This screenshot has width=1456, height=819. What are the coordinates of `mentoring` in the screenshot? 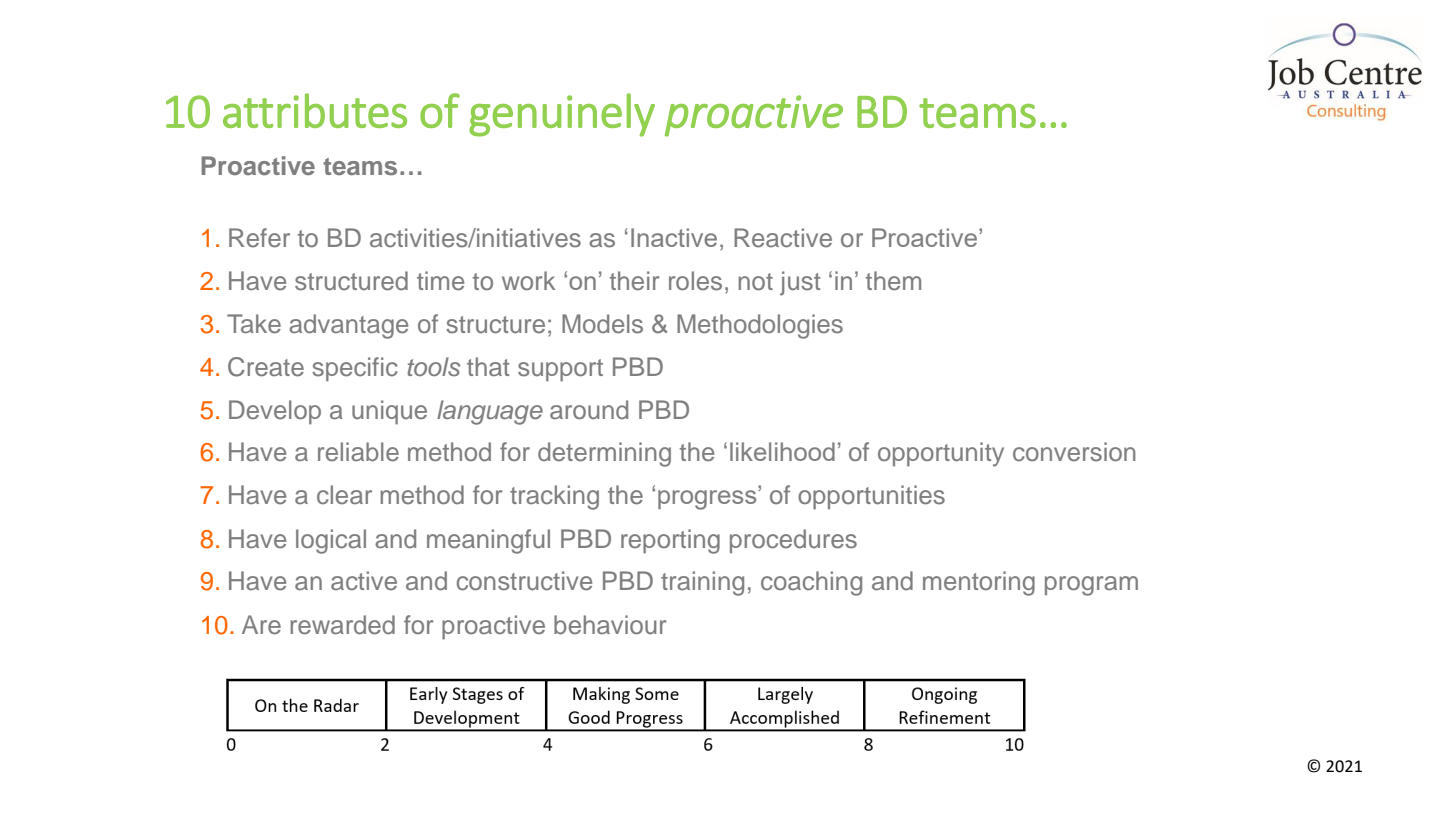 It's located at (979, 583).
